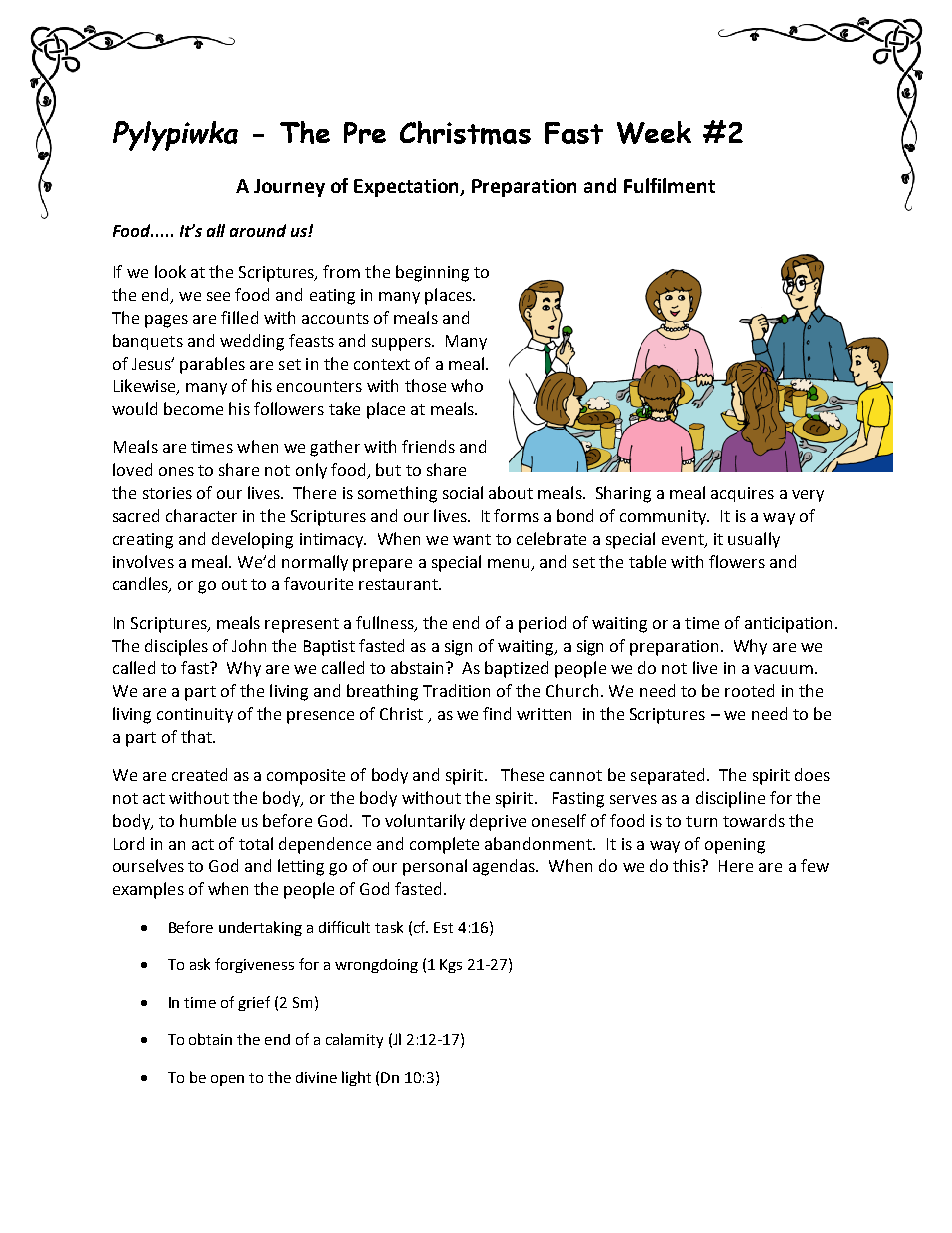 The image size is (952, 1233). I want to click on anticipation, so click(788, 625).
